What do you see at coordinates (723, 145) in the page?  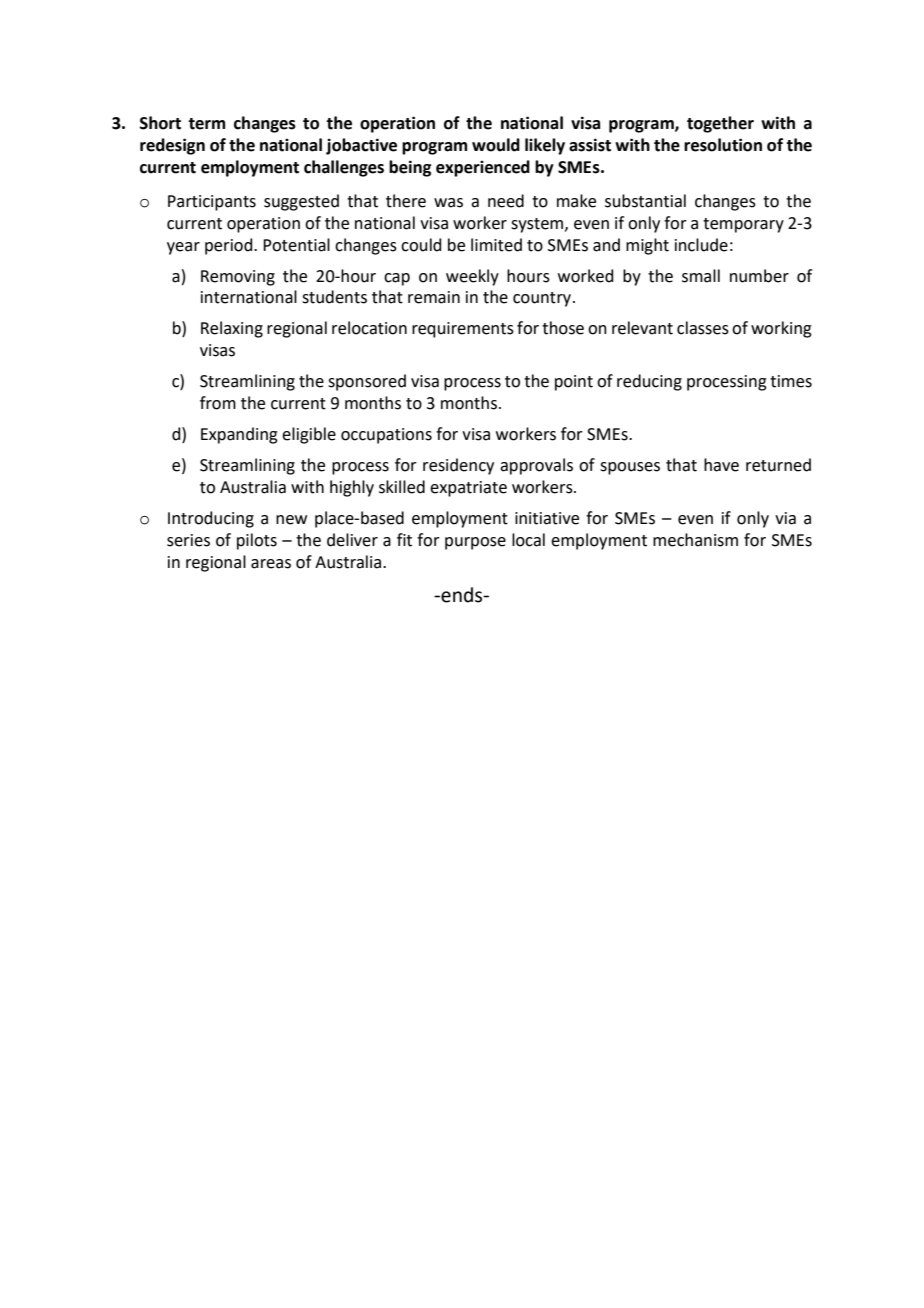 I see `resolution` at bounding box center [723, 145].
